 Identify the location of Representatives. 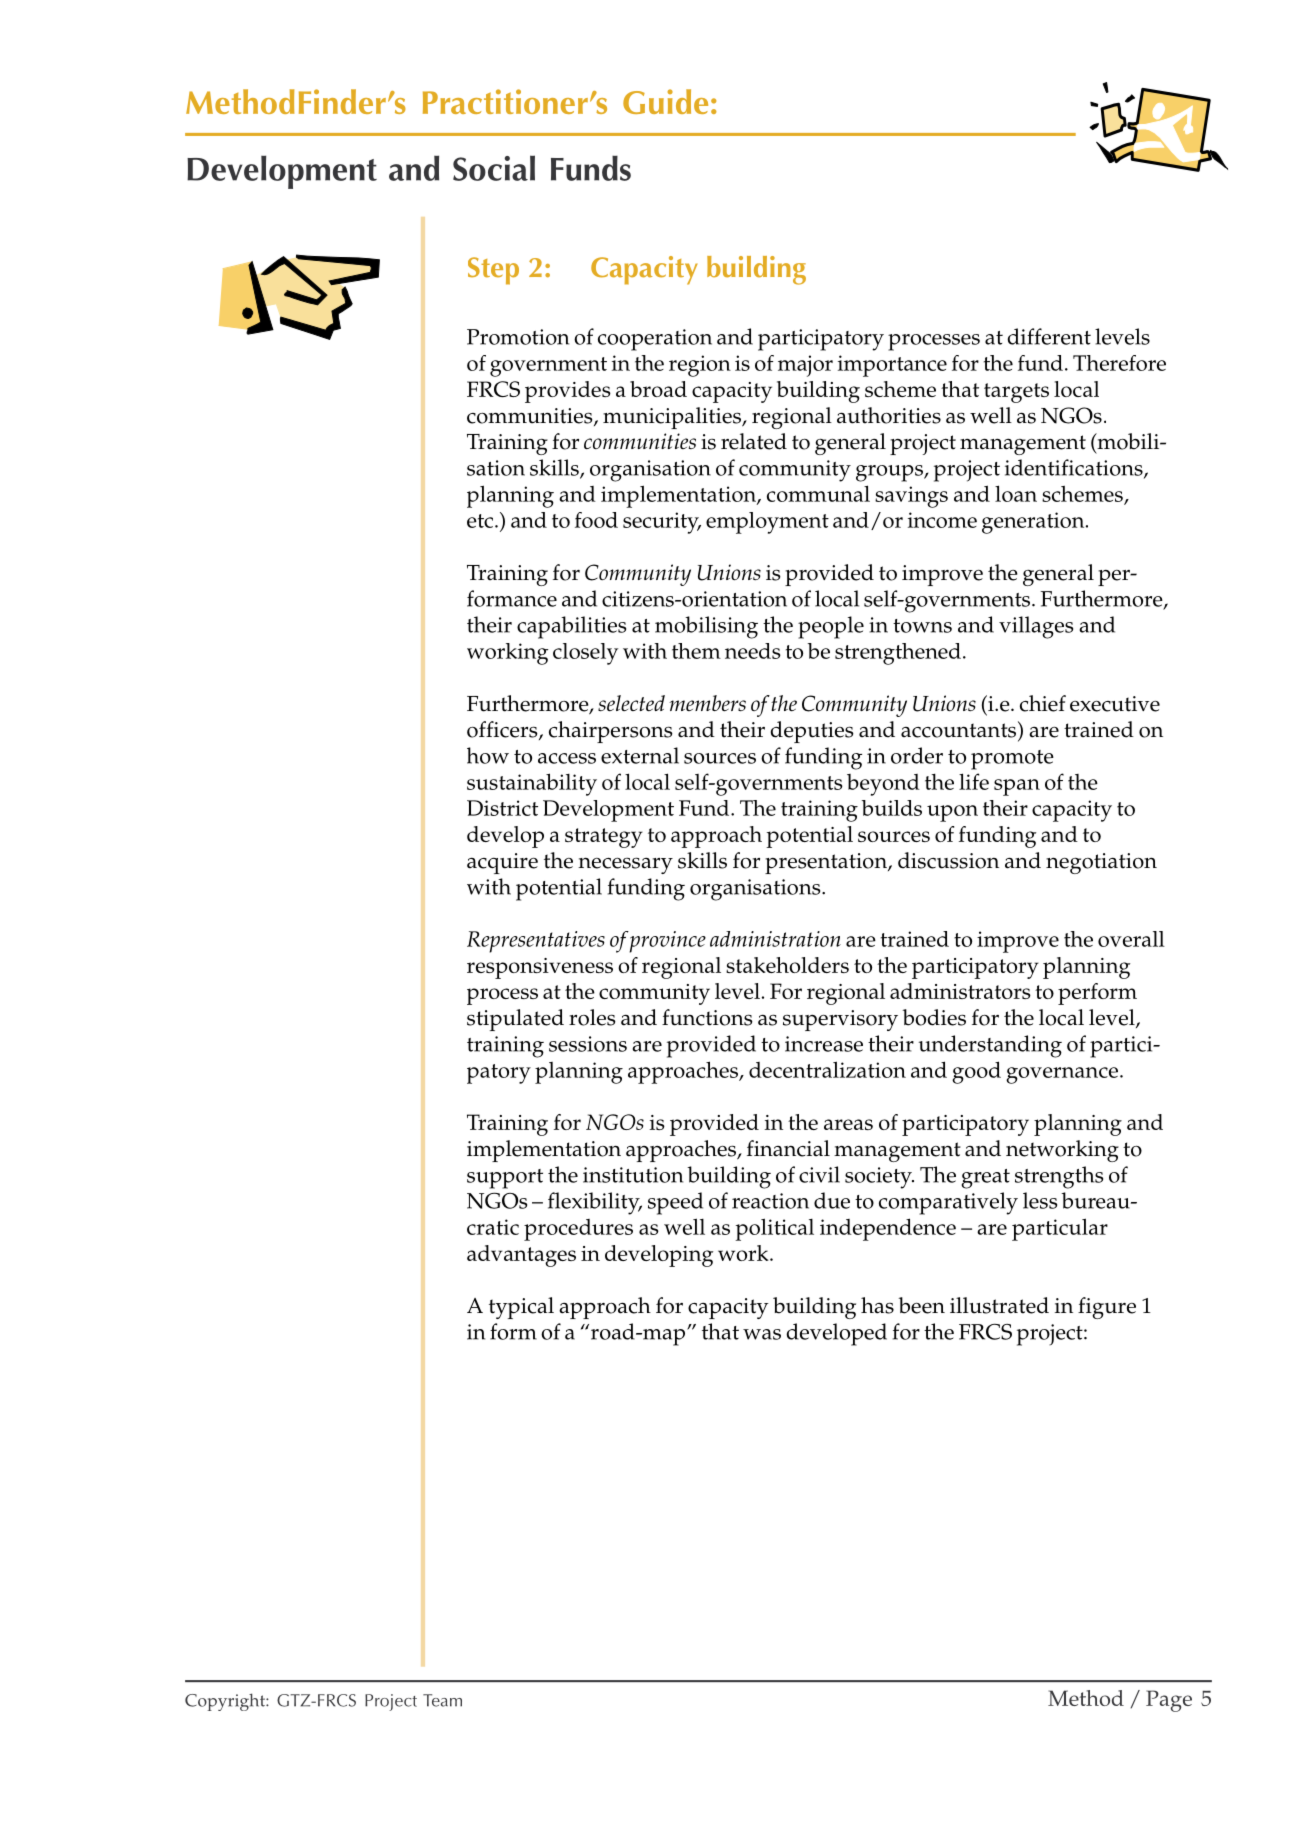
(536, 942).
